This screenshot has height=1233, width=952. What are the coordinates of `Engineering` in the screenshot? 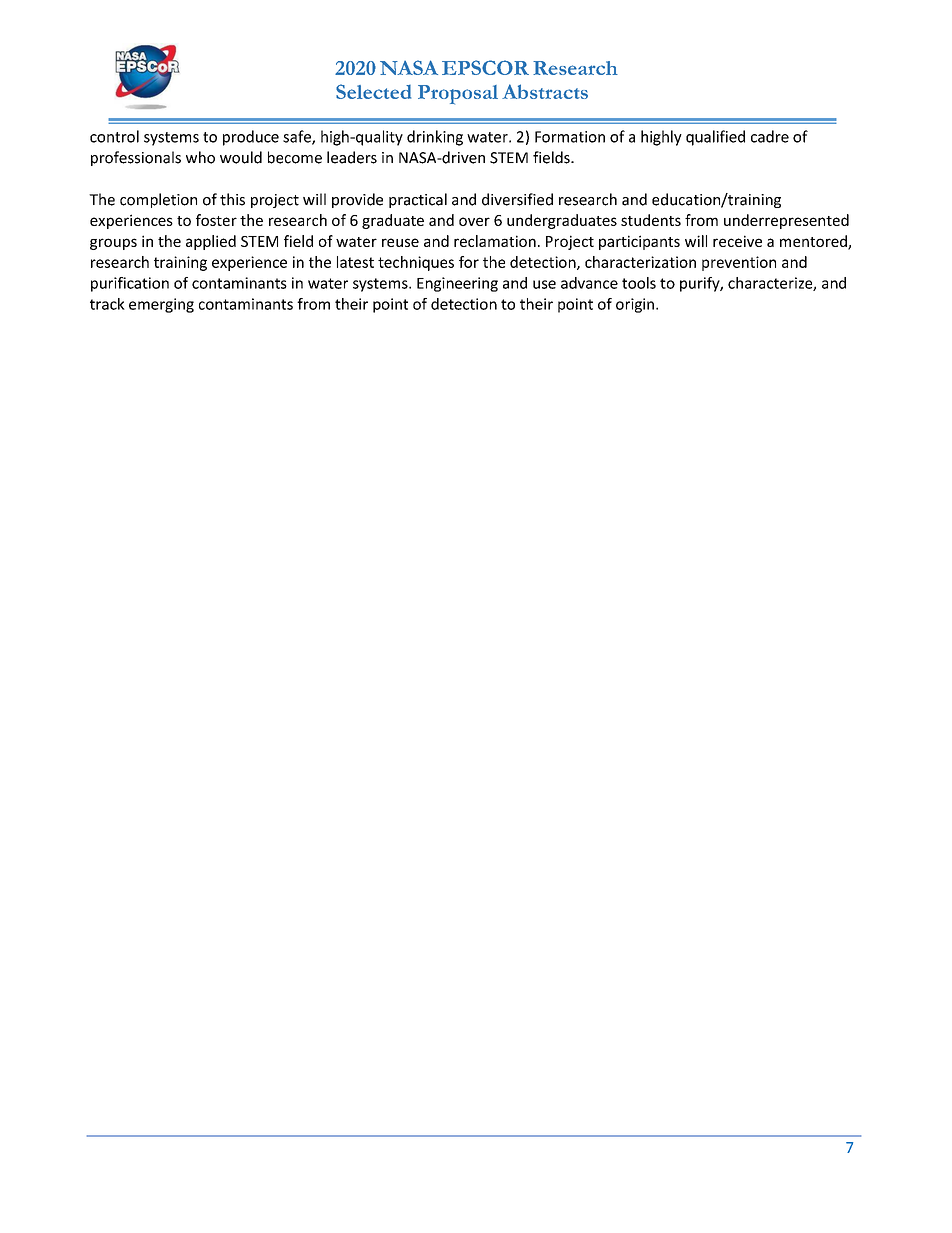 It's located at (457, 284).
